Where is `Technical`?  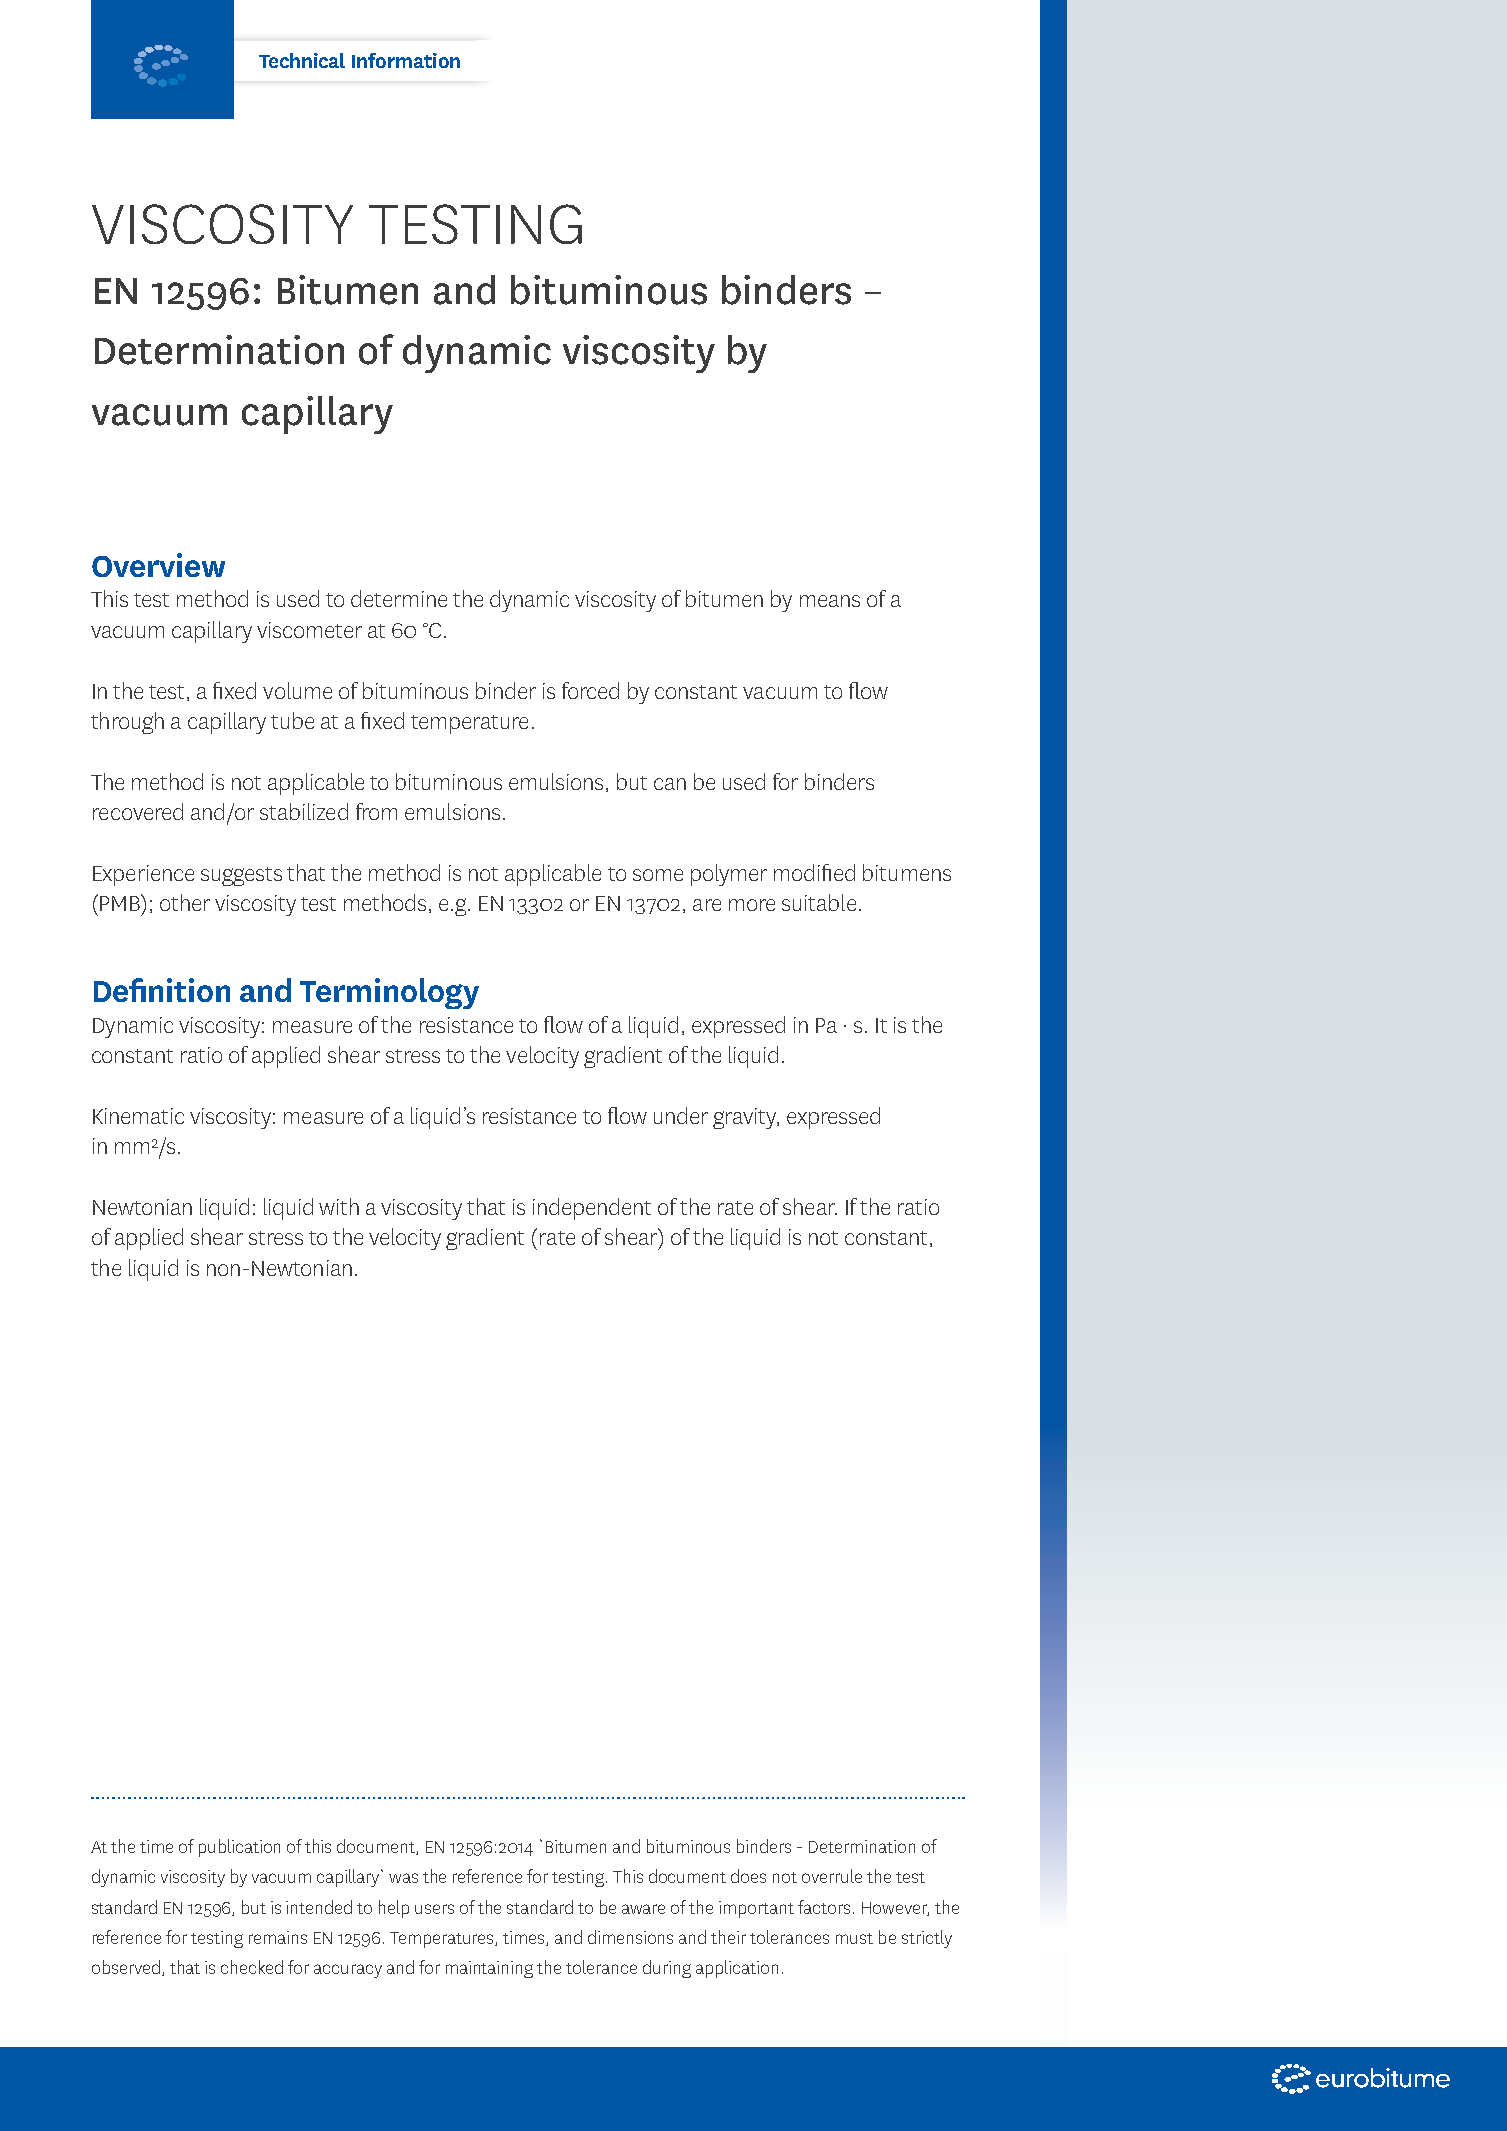 Technical is located at coordinates (302, 60).
